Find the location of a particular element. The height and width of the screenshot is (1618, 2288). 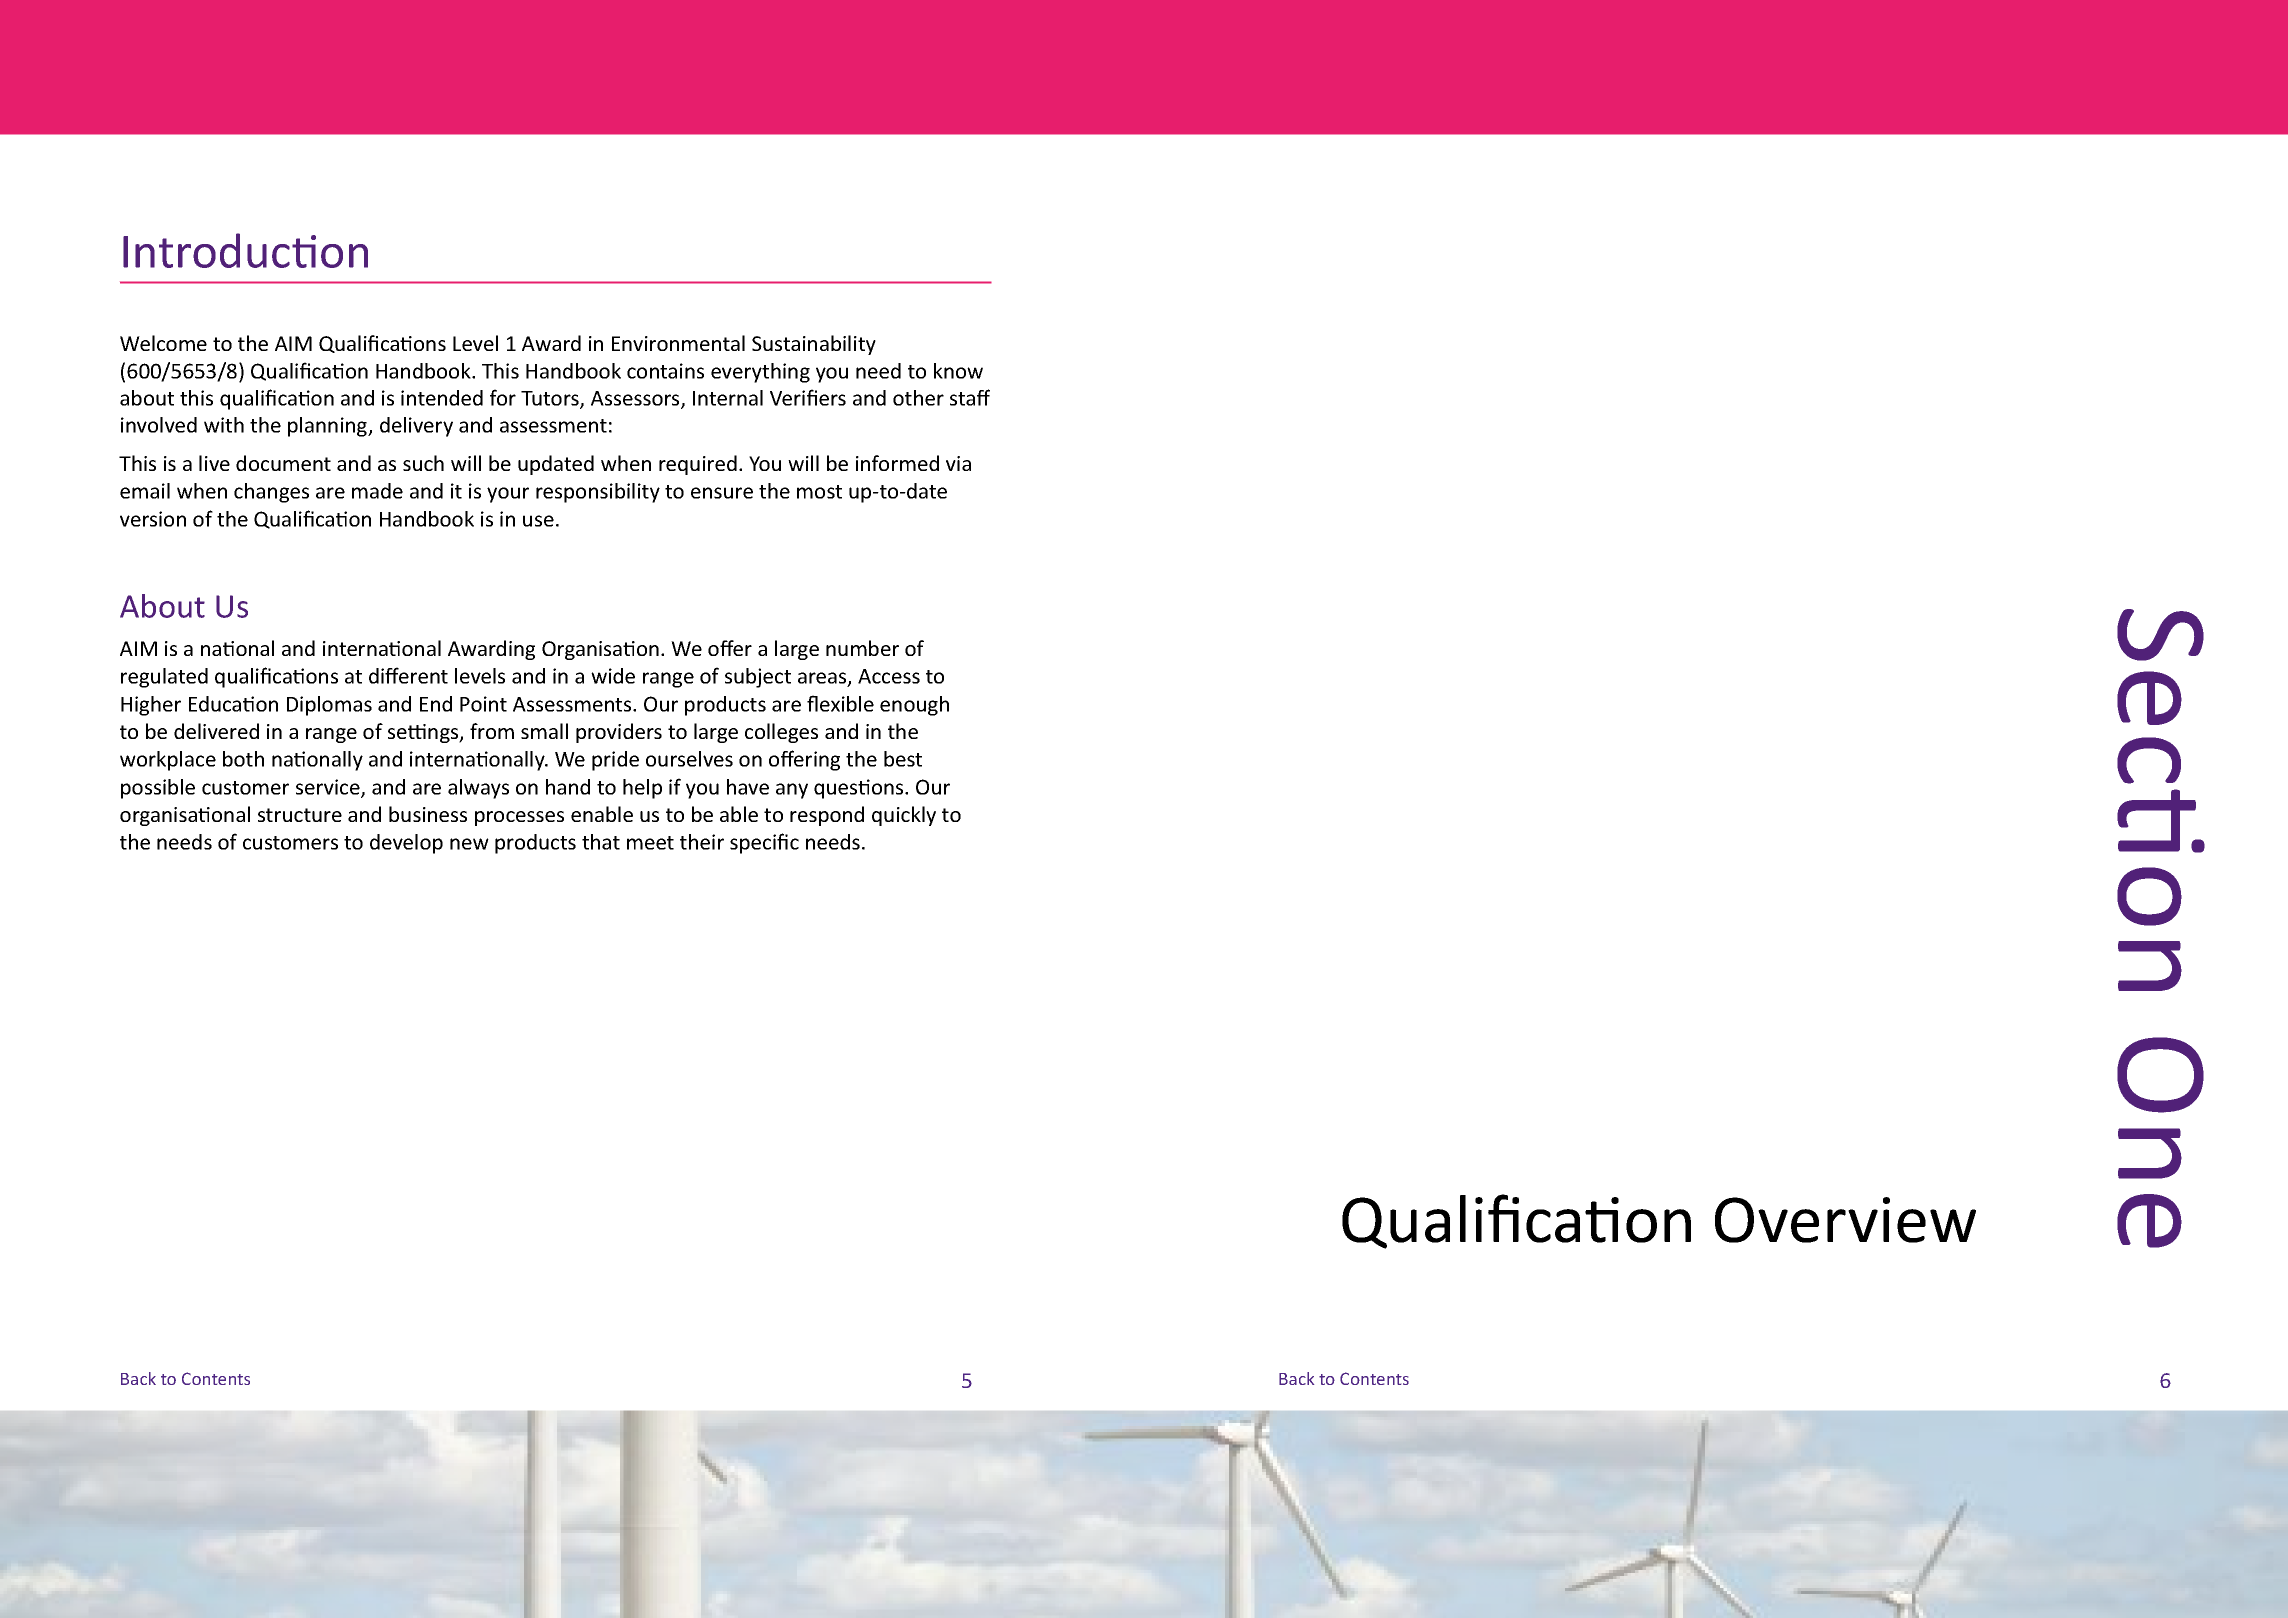

new is located at coordinates (469, 844).
